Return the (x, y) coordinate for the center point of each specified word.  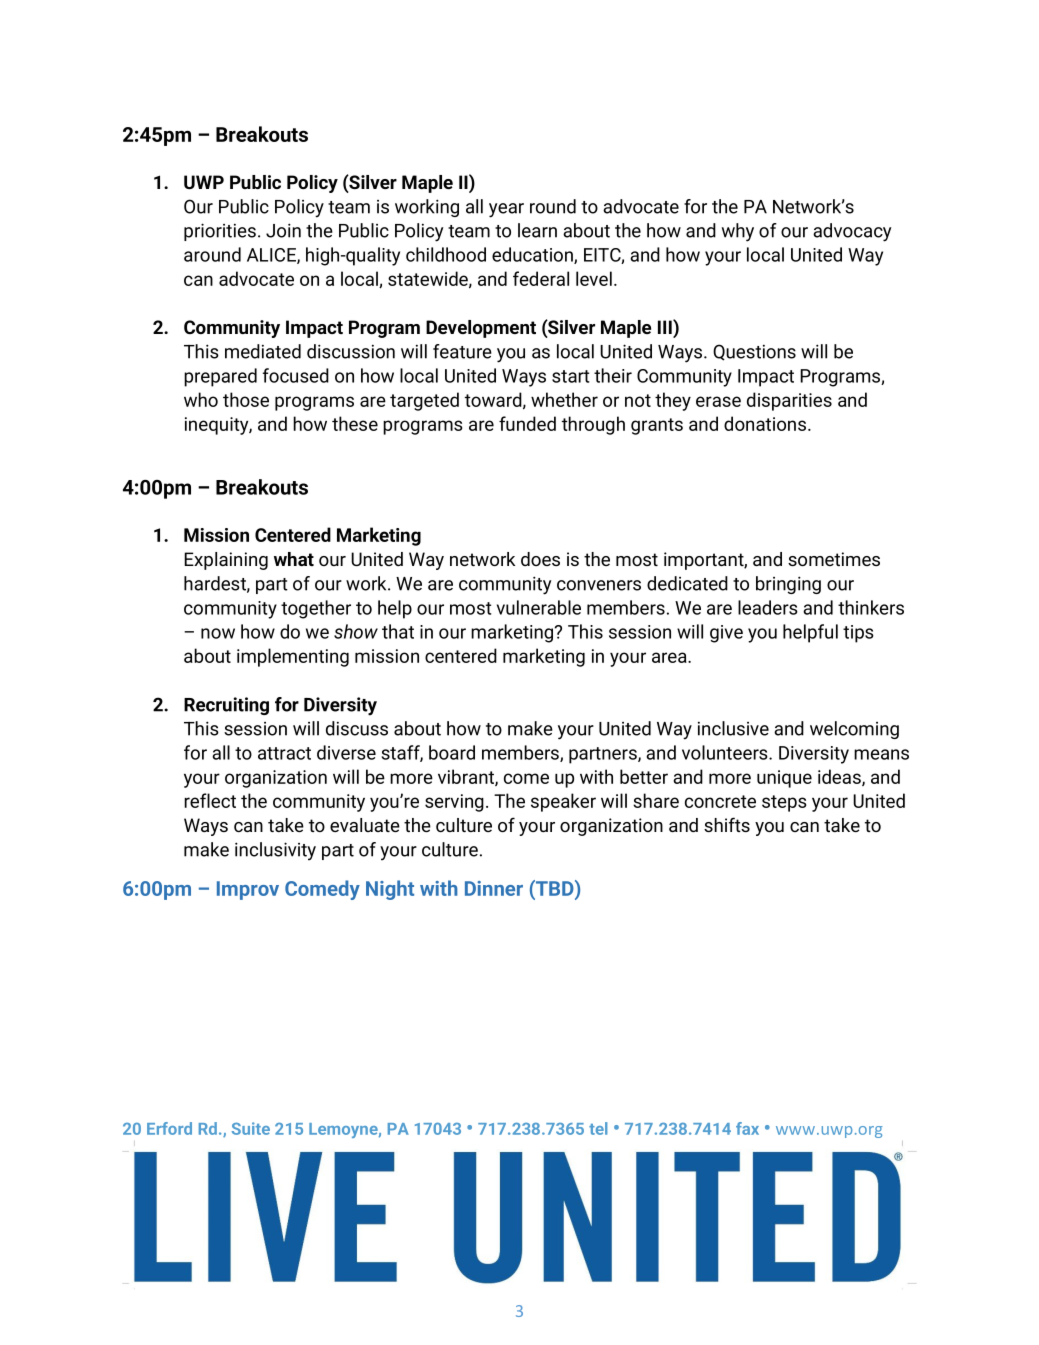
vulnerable (539, 607)
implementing (293, 657)
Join (283, 230)
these (355, 423)
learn (537, 230)
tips (858, 634)
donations (765, 423)
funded (527, 423)
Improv (248, 890)
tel (598, 1128)
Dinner (494, 888)
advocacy (852, 232)
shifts (727, 824)
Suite (251, 1128)
